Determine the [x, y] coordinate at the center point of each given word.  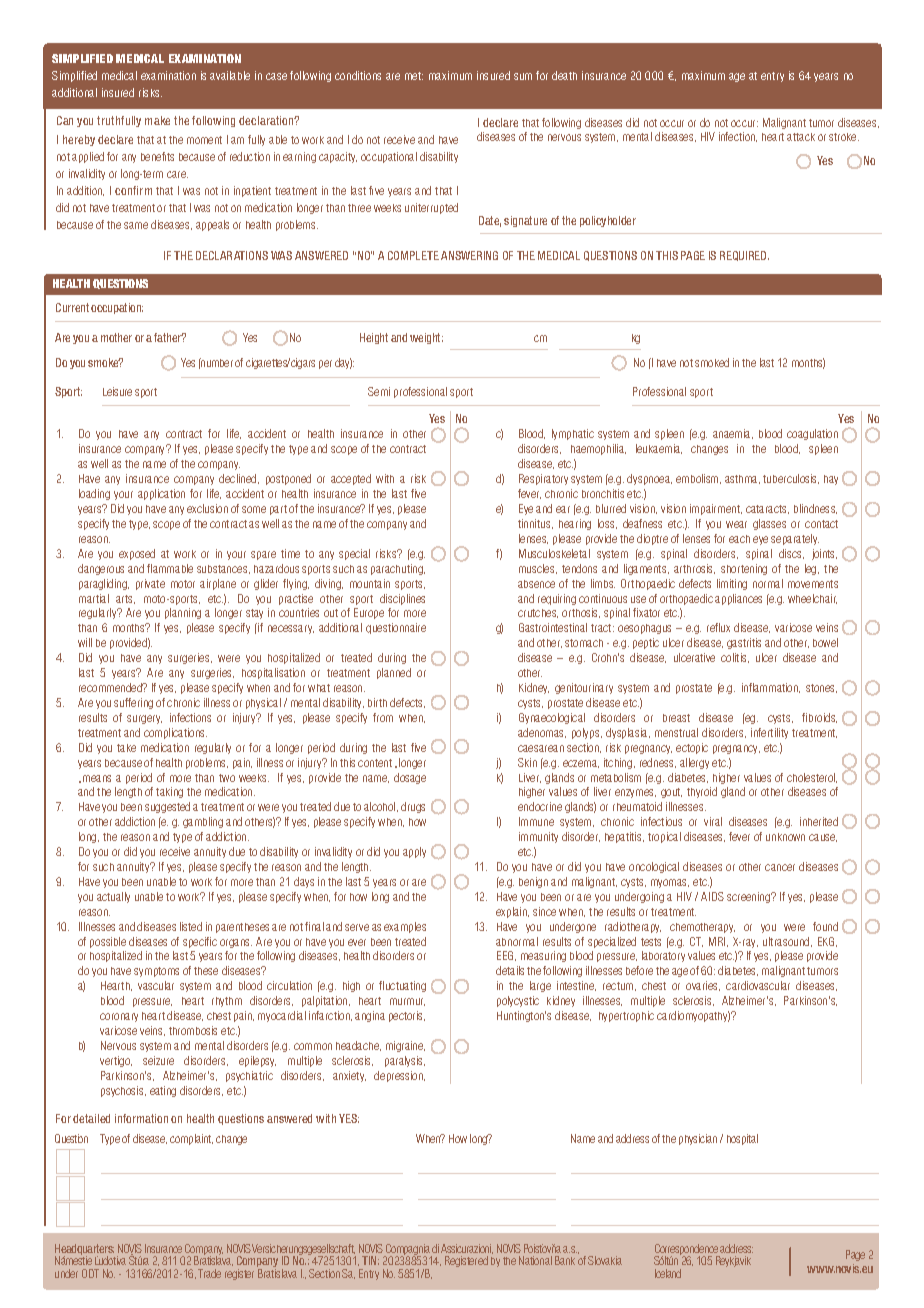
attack [801, 137]
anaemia [733, 434]
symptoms [156, 972]
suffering [133, 703]
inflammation [771, 688]
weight [426, 338]
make [157, 120]
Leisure [117, 391]
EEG [506, 956]
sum [523, 76]
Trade [209, 1273]
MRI [718, 942]
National [535, 1260]
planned [394, 673]
